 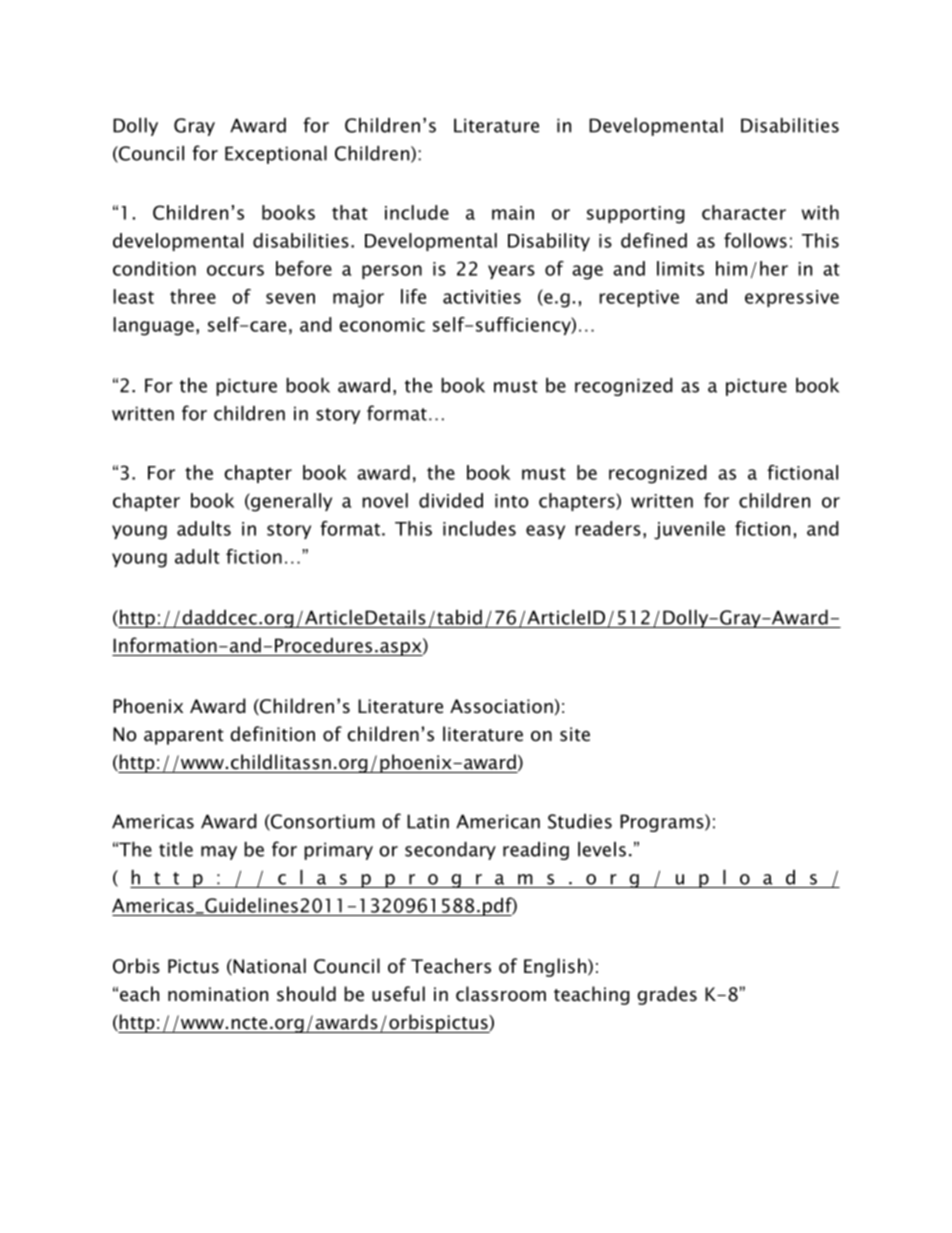 I want to click on classroom, so click(x=501, y=994).
